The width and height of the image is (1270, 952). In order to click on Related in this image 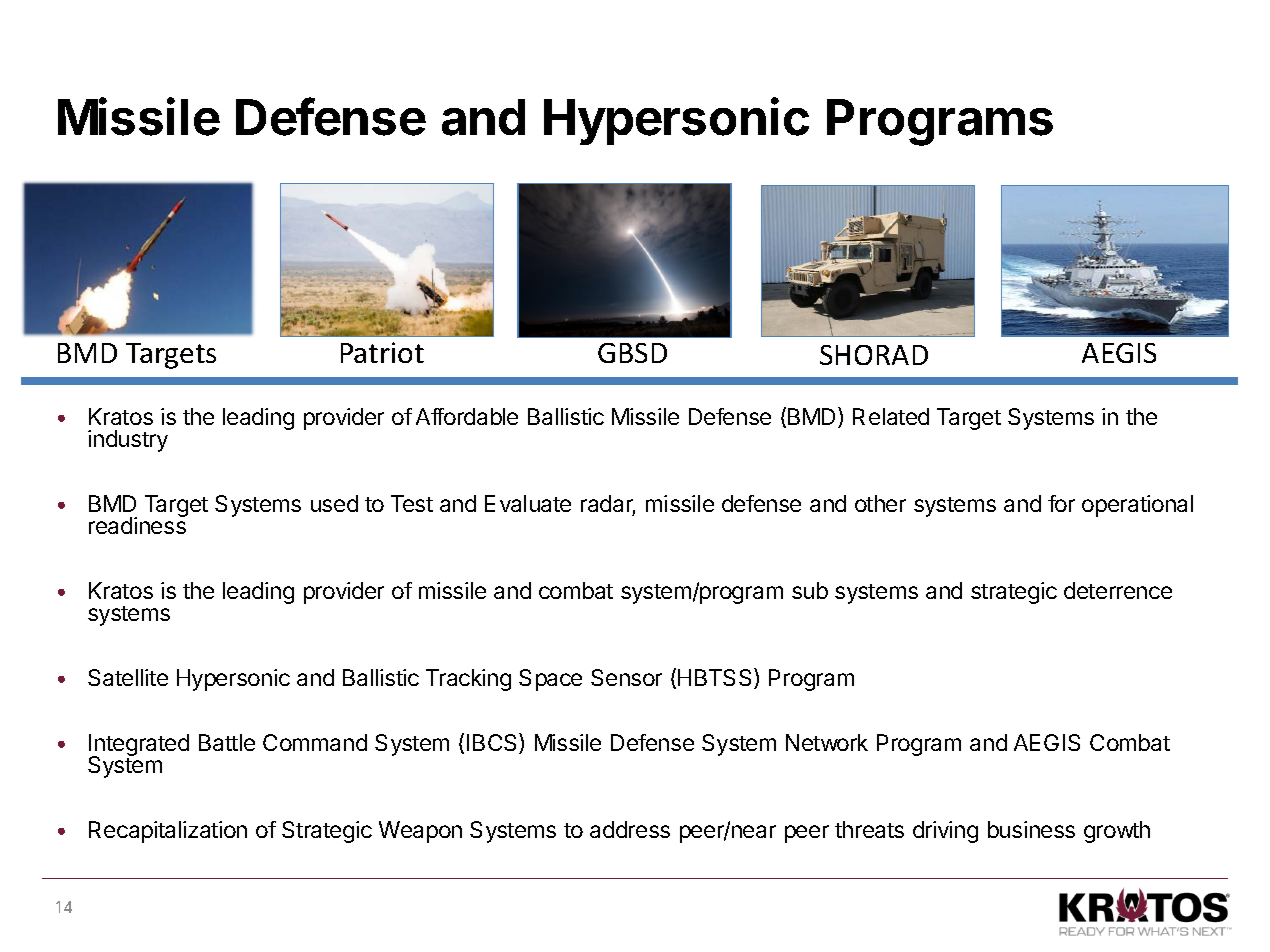, I will do `click(891, 416)`.
